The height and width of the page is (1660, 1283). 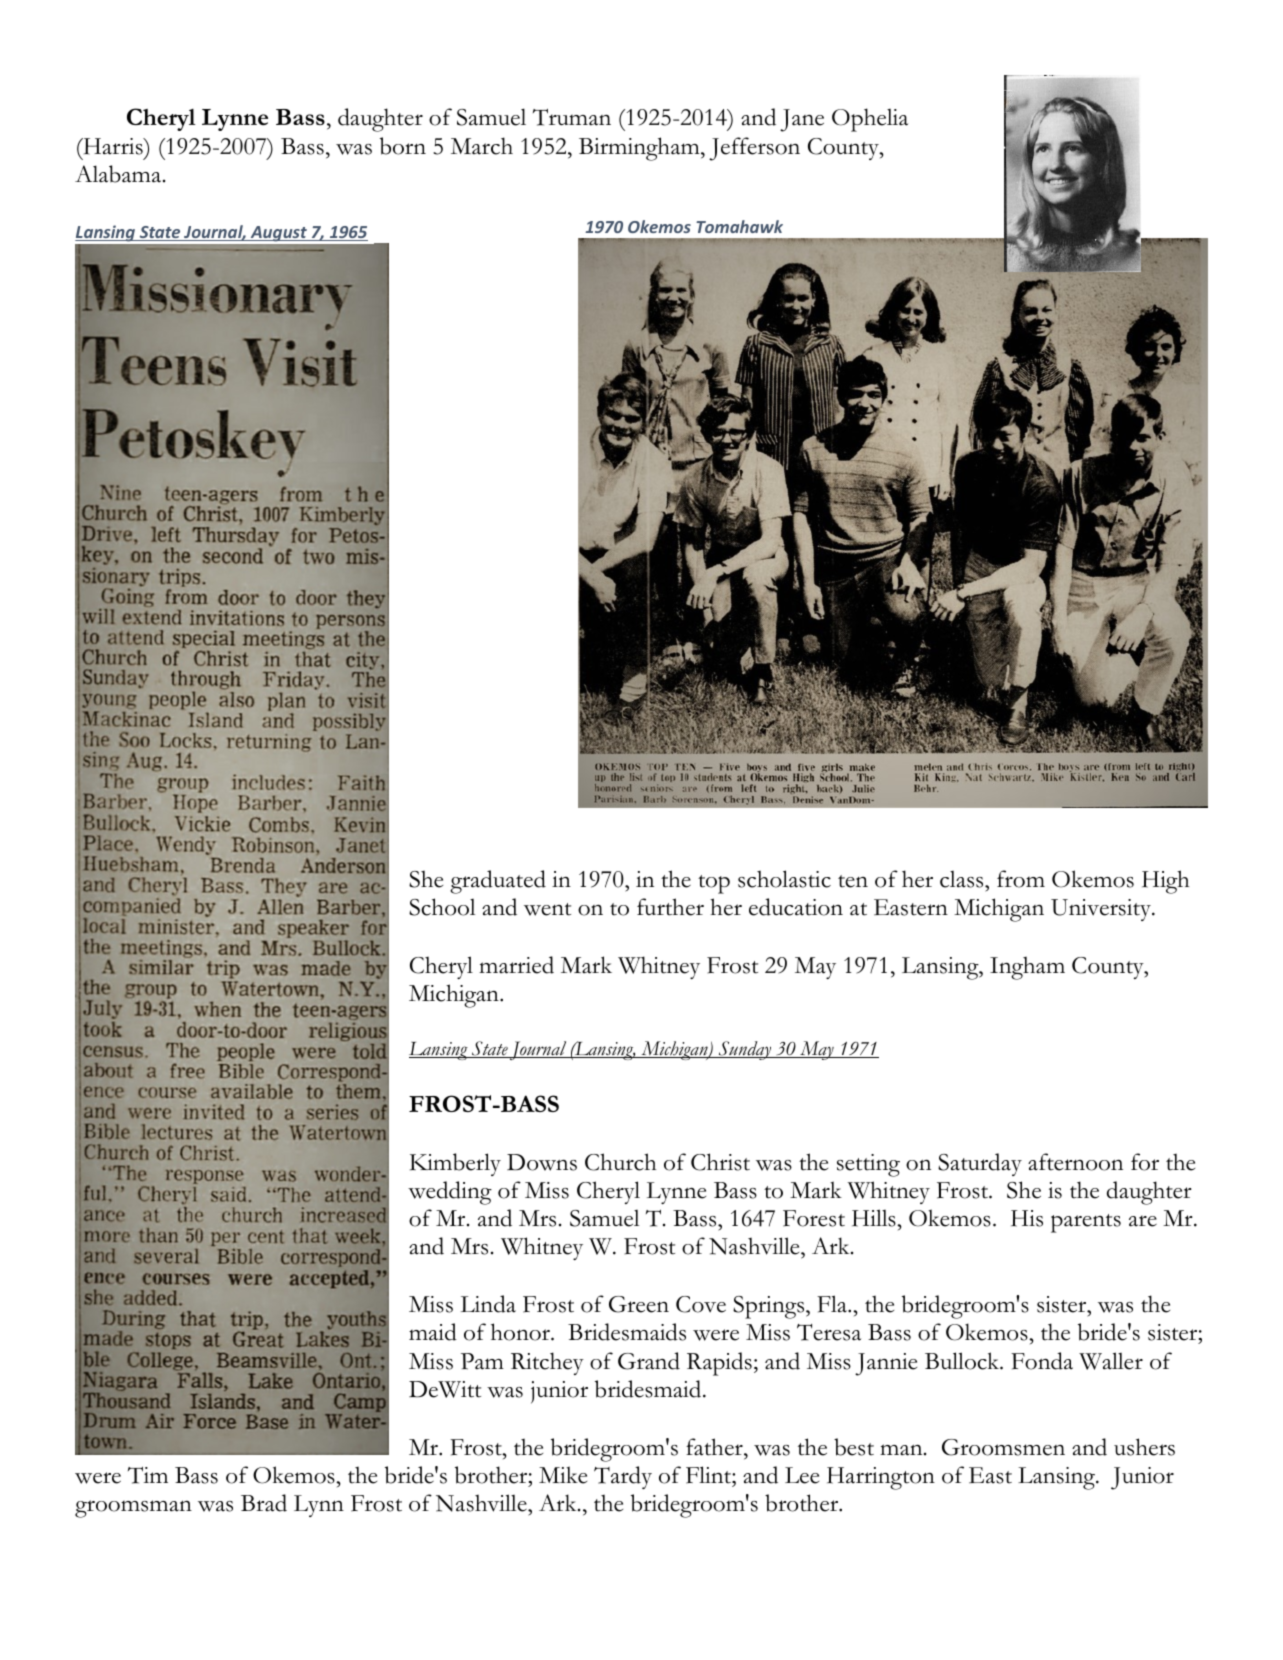 I want to click on from, so click(x=1021, y=879).
